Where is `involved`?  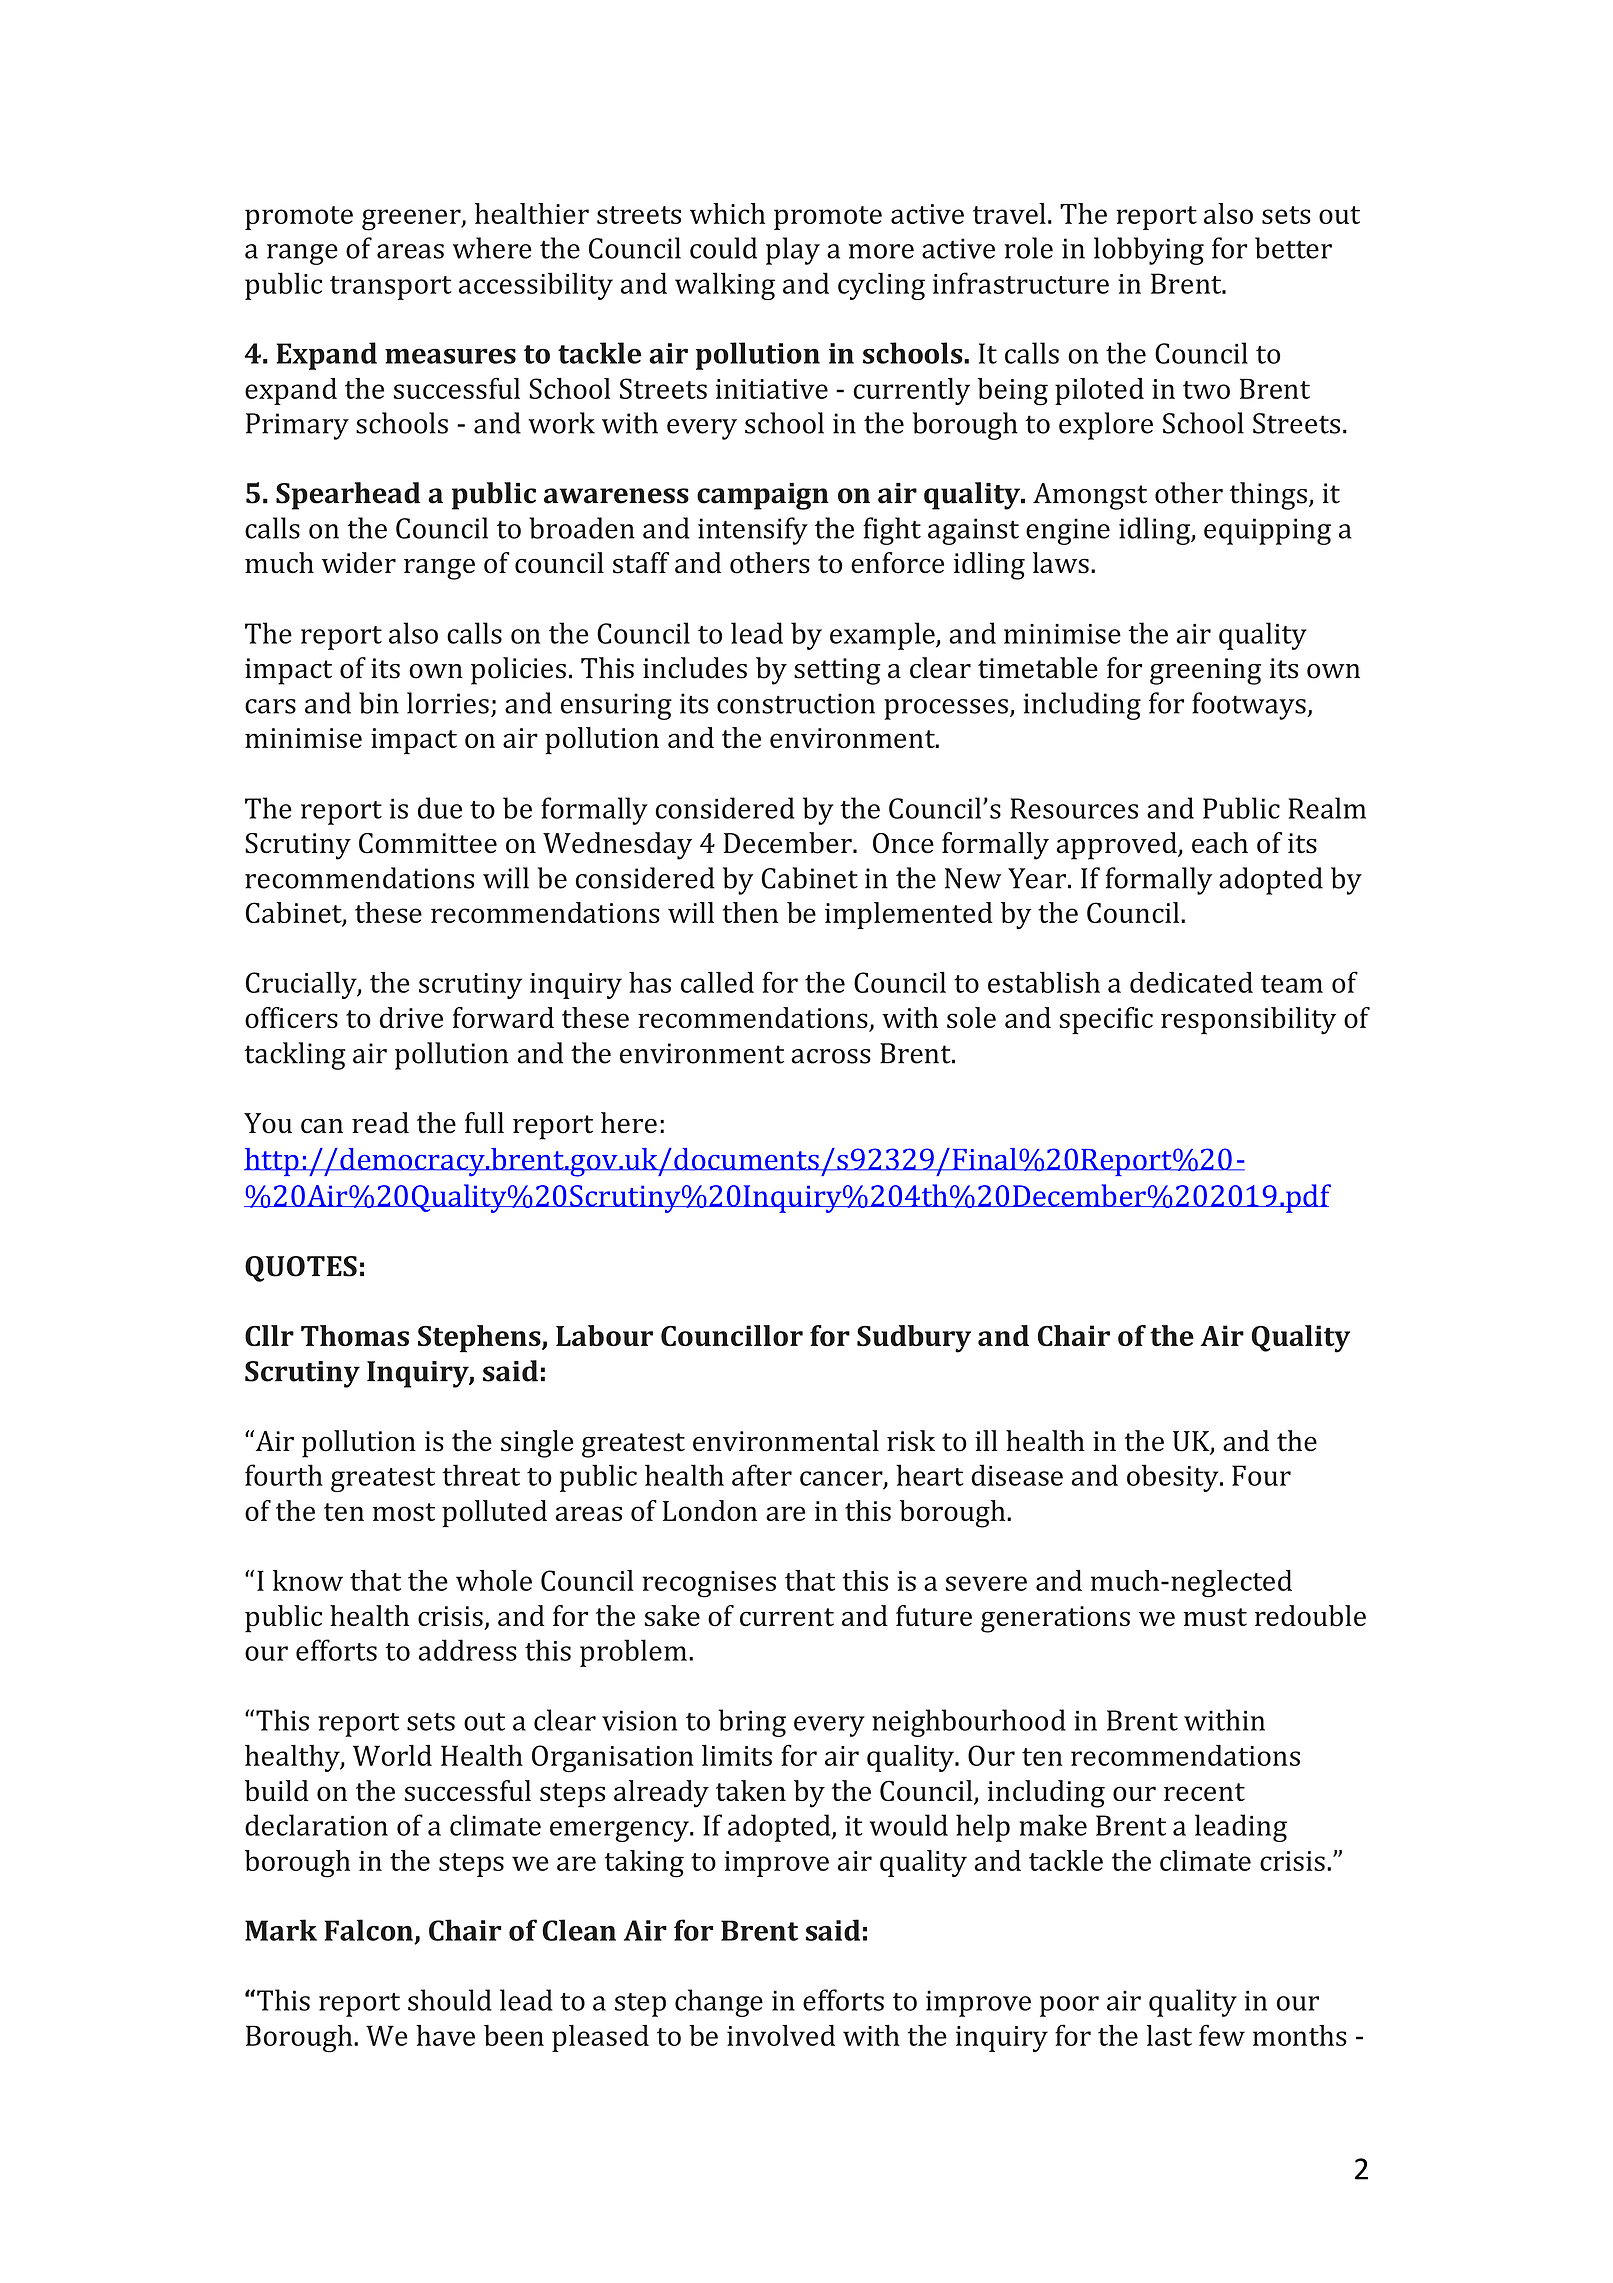
involved is located at coordinates (781, 2035).
